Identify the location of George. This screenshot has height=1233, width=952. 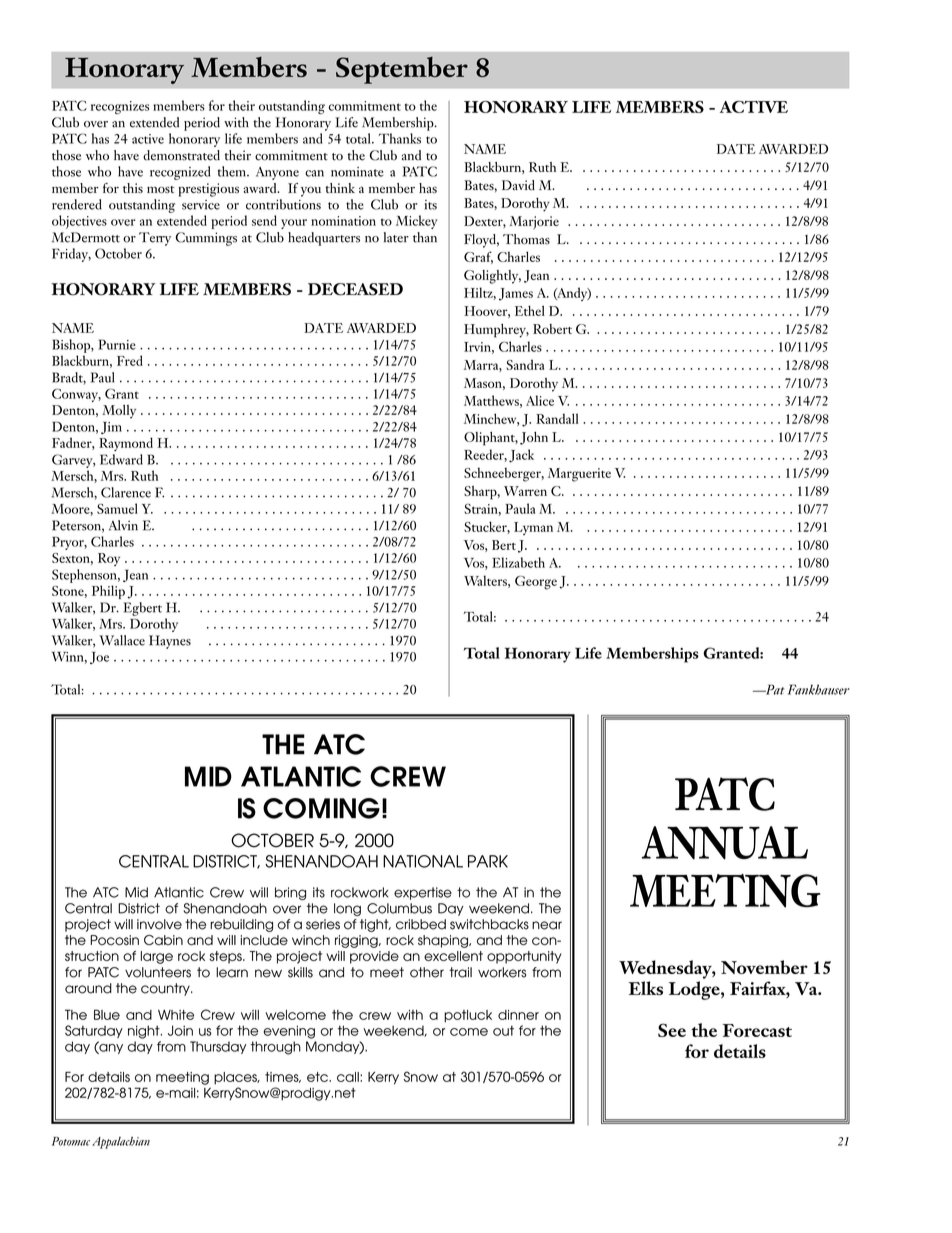
(536, 583).
